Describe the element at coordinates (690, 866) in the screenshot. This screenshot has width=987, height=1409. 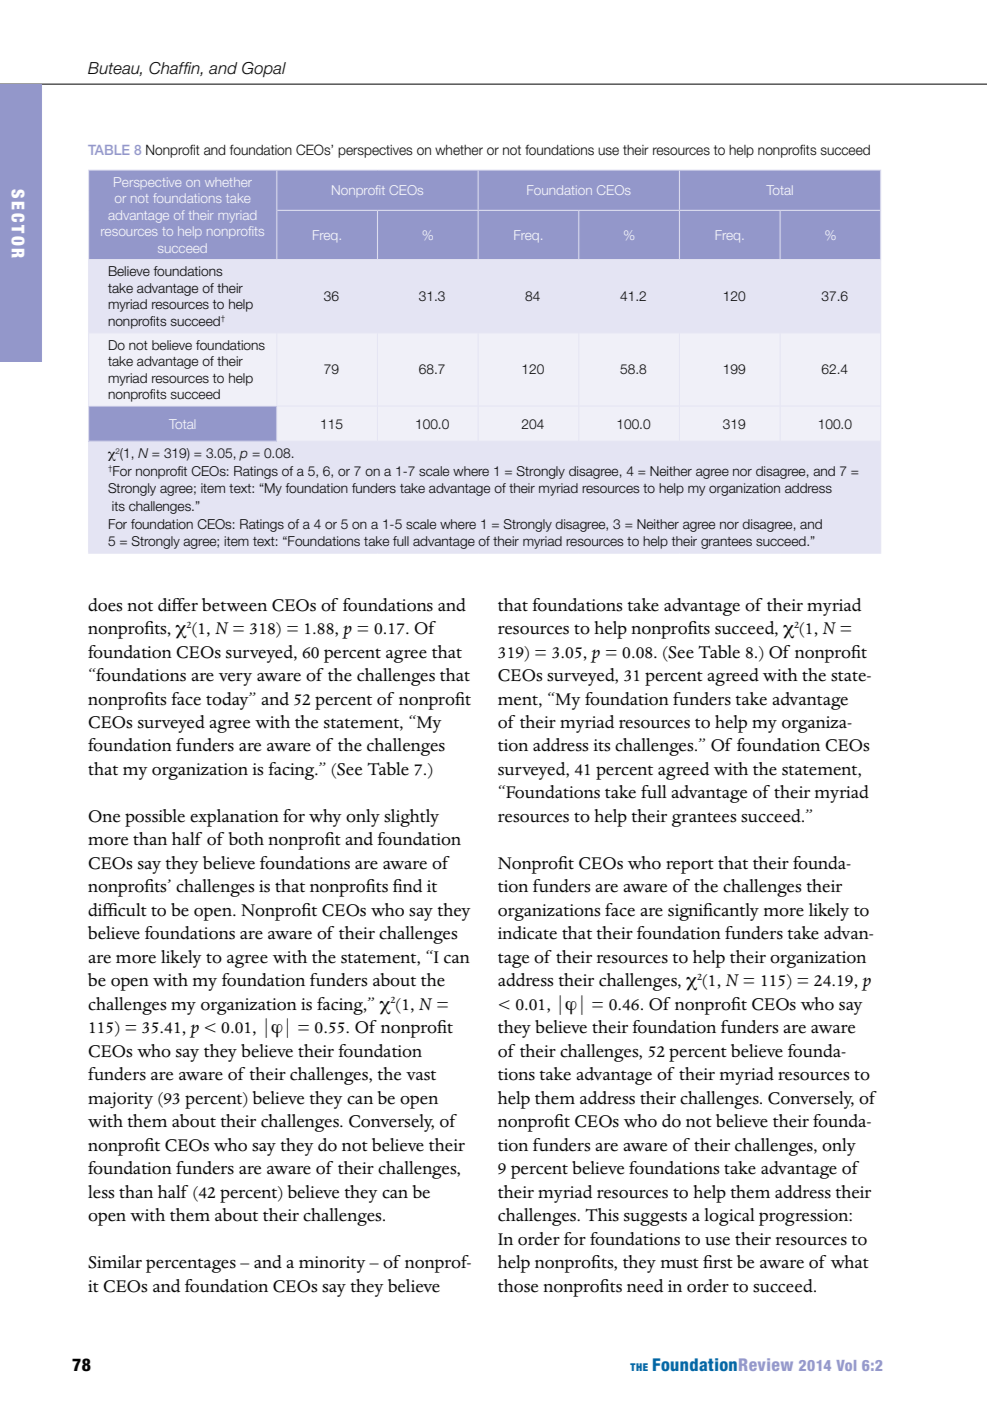
I see `report` at that location.
